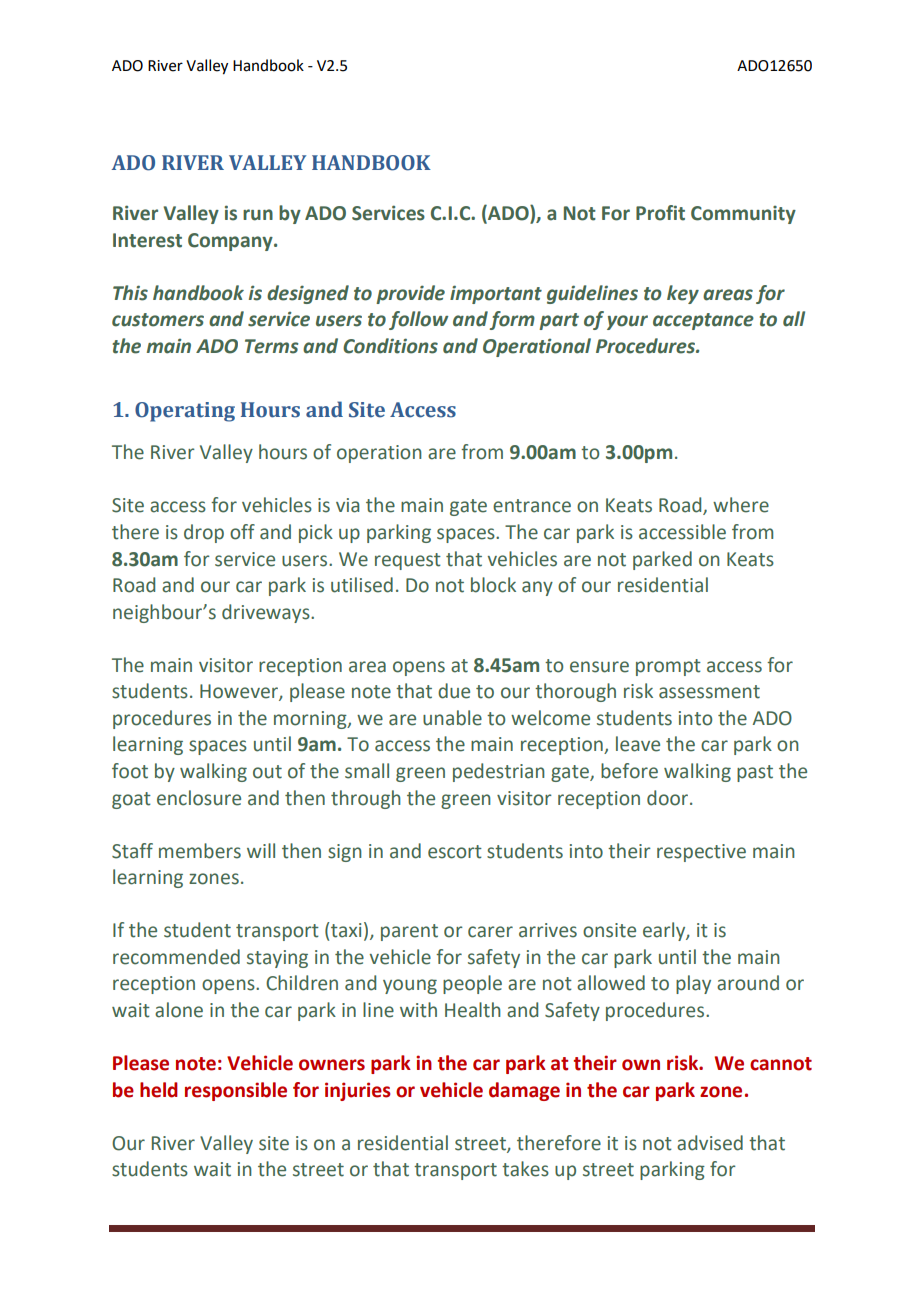 This screenshot has height=1308, width=924. What do you see at coordinates (741, 505) in the screenshot?
I see `where` at bounding box center [741, 505].
